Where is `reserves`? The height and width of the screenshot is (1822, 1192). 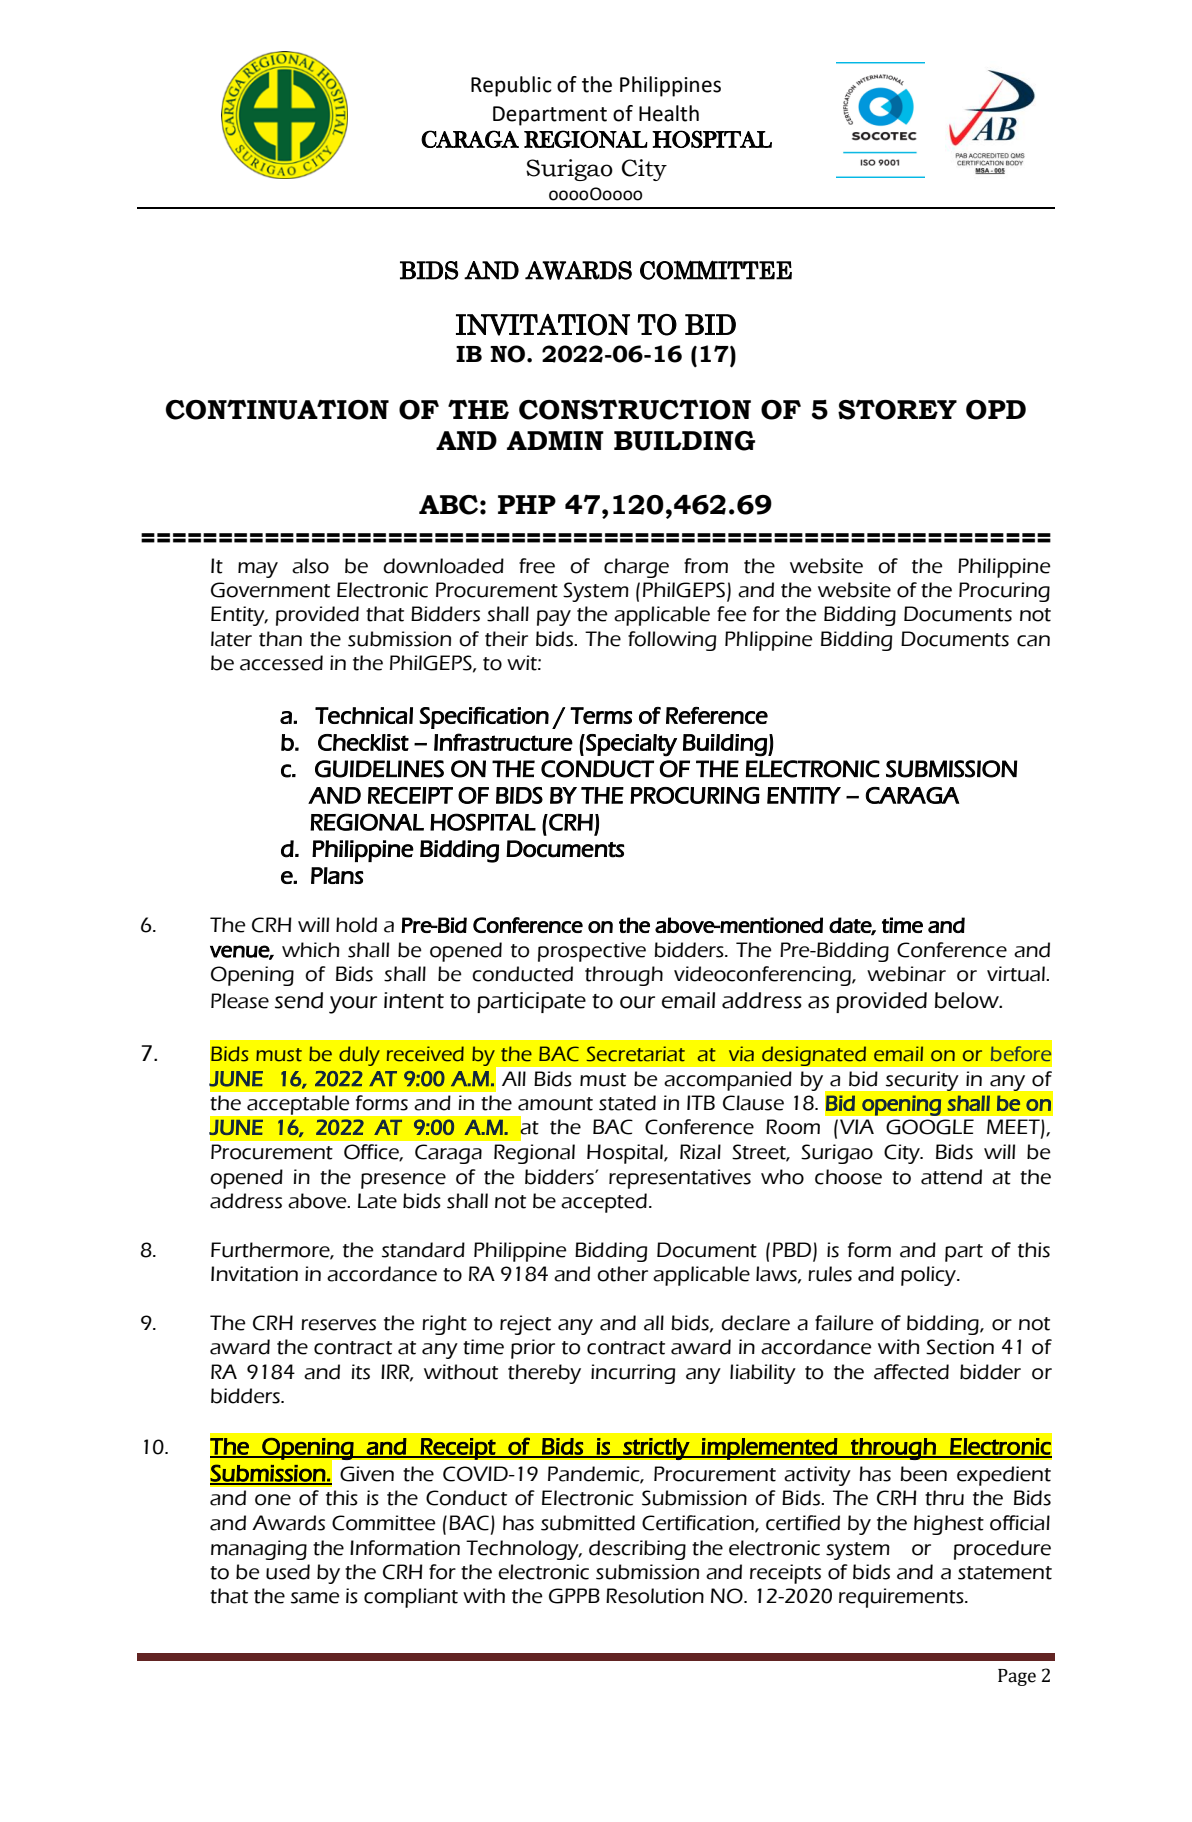
reserves is located at coordinates (338, 1325).
